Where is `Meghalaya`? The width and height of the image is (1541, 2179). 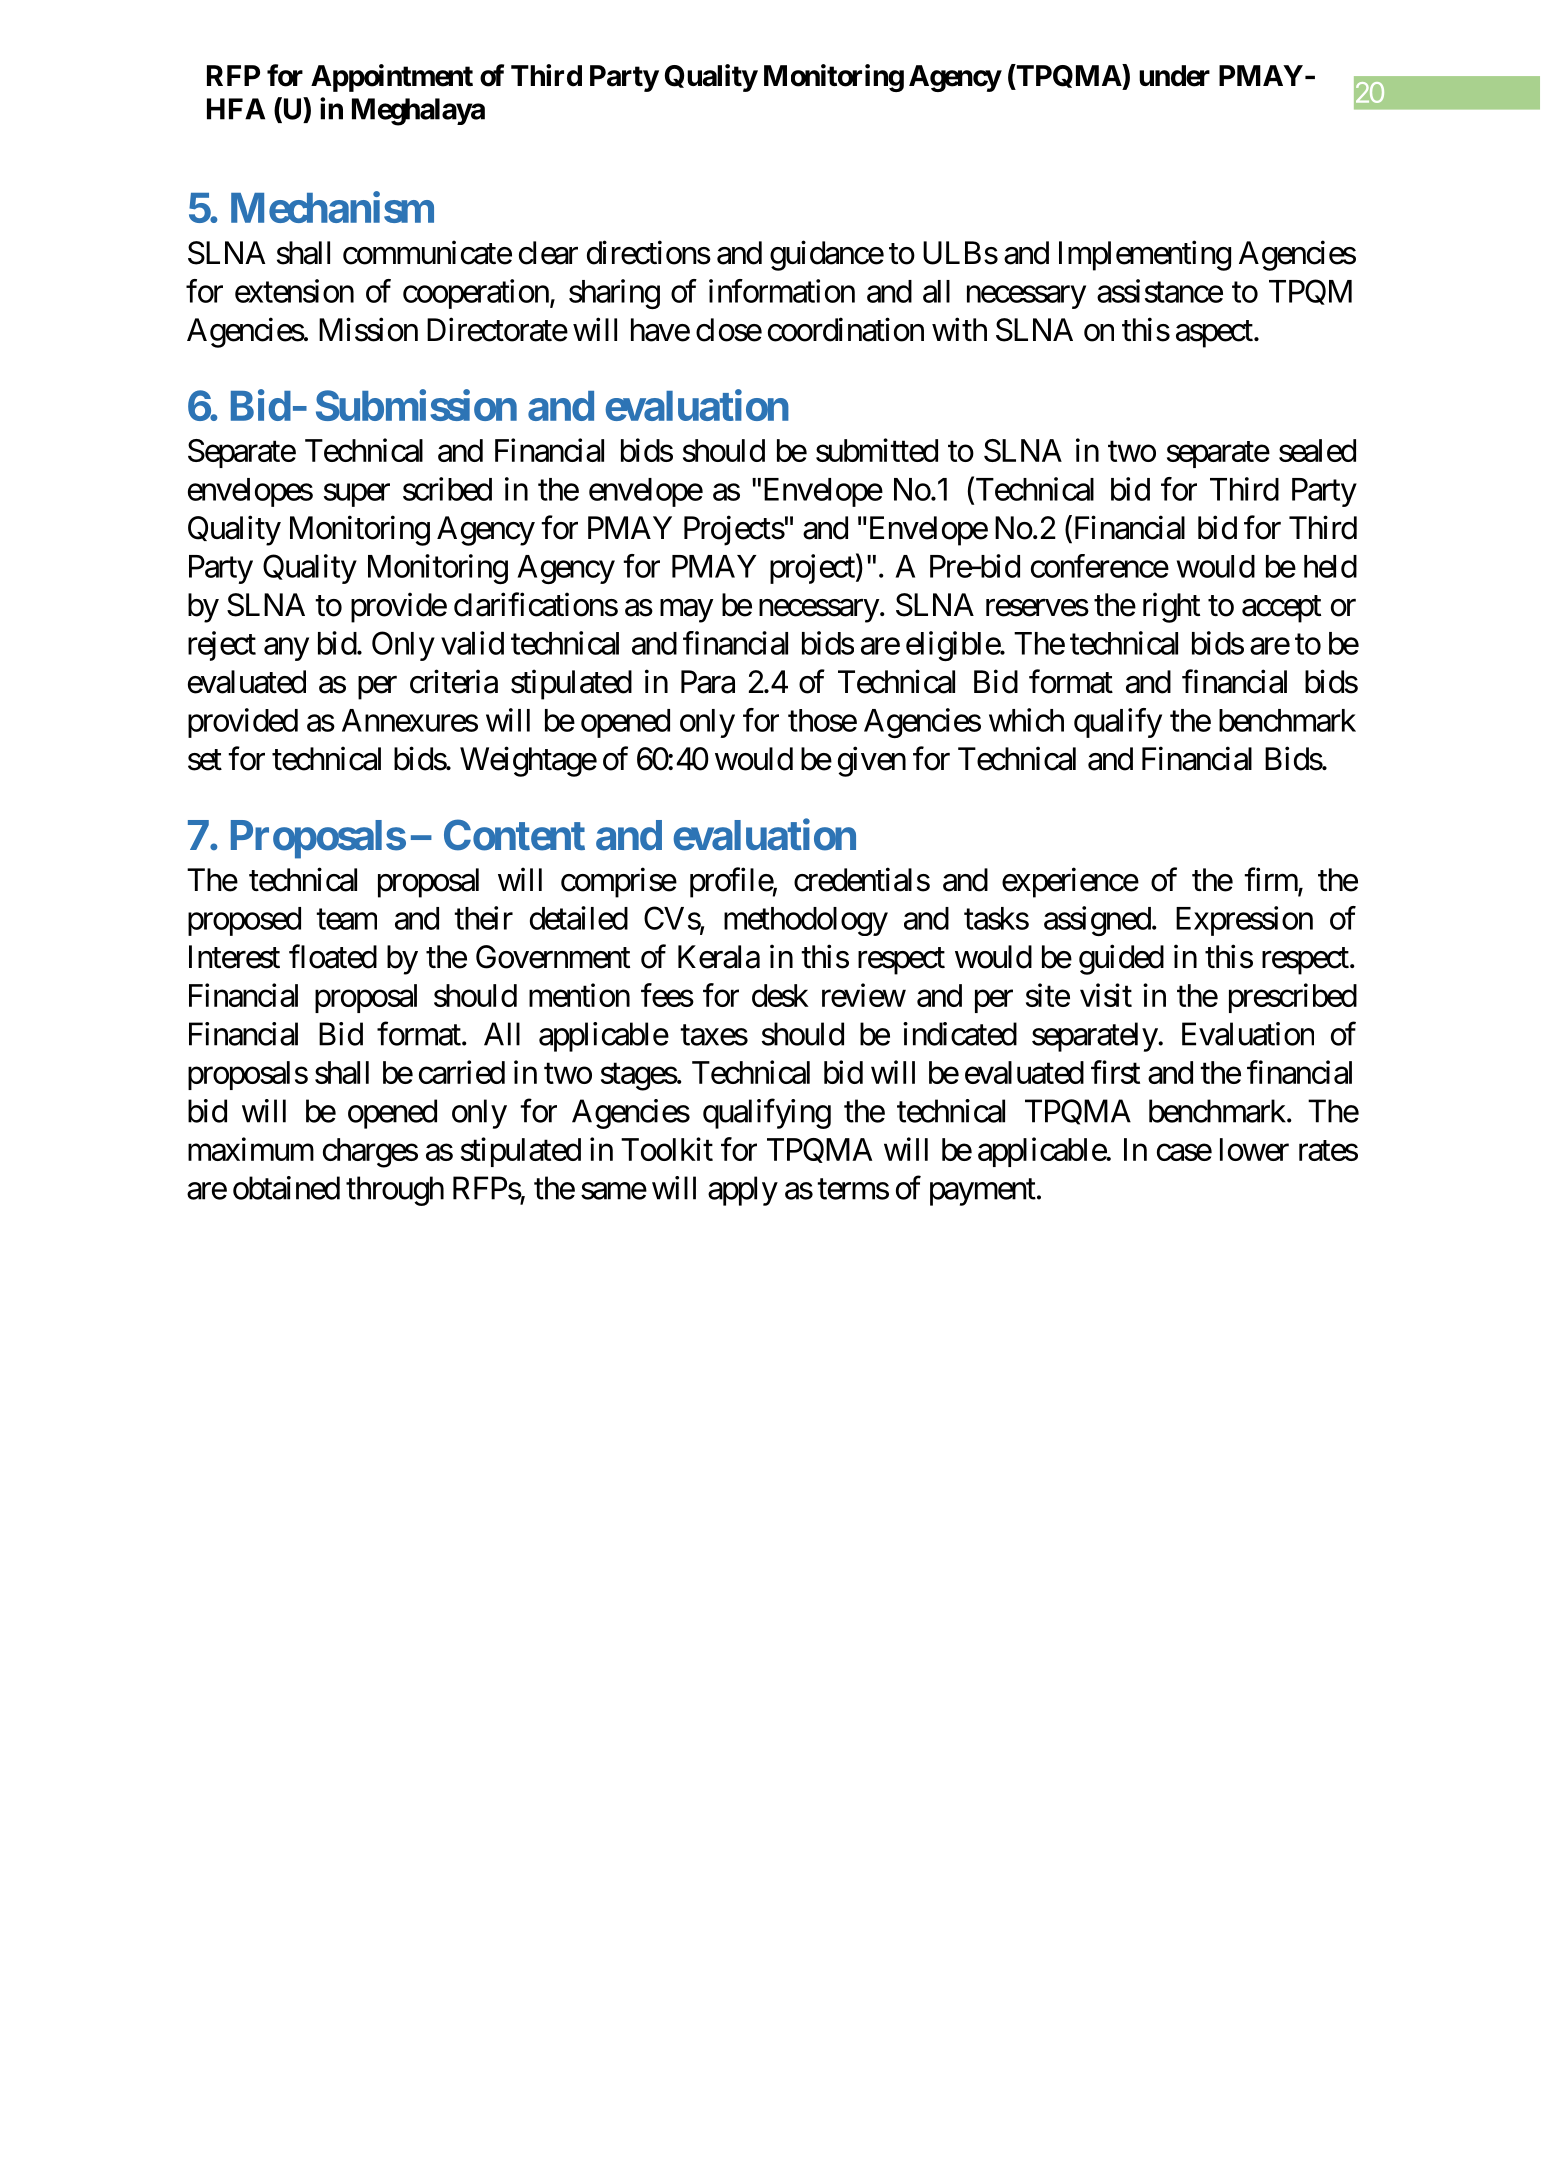
Meghalaya is located at coordinates (418, 112).
